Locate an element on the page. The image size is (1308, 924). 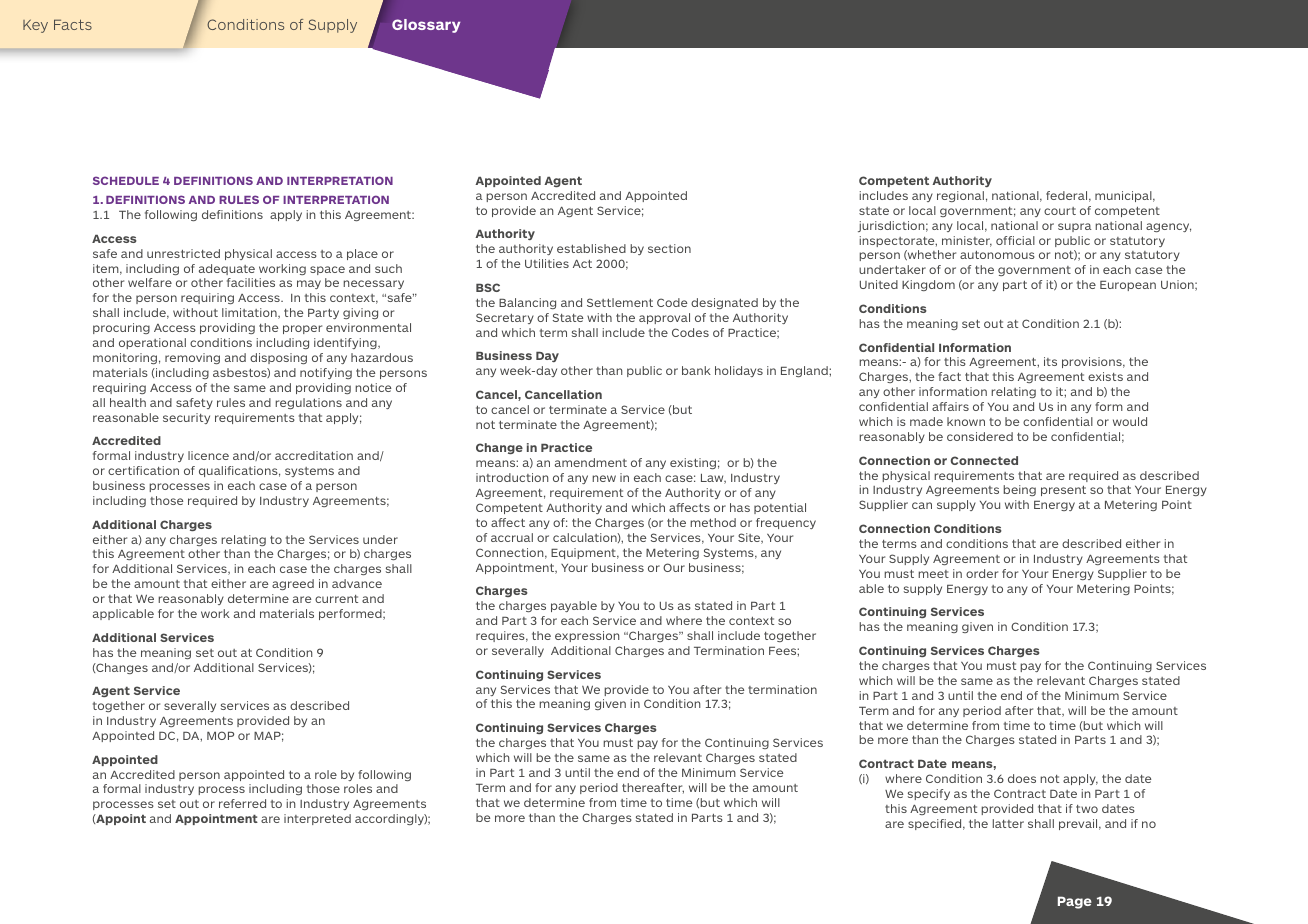
its is located at coordinates (1050, 361).
